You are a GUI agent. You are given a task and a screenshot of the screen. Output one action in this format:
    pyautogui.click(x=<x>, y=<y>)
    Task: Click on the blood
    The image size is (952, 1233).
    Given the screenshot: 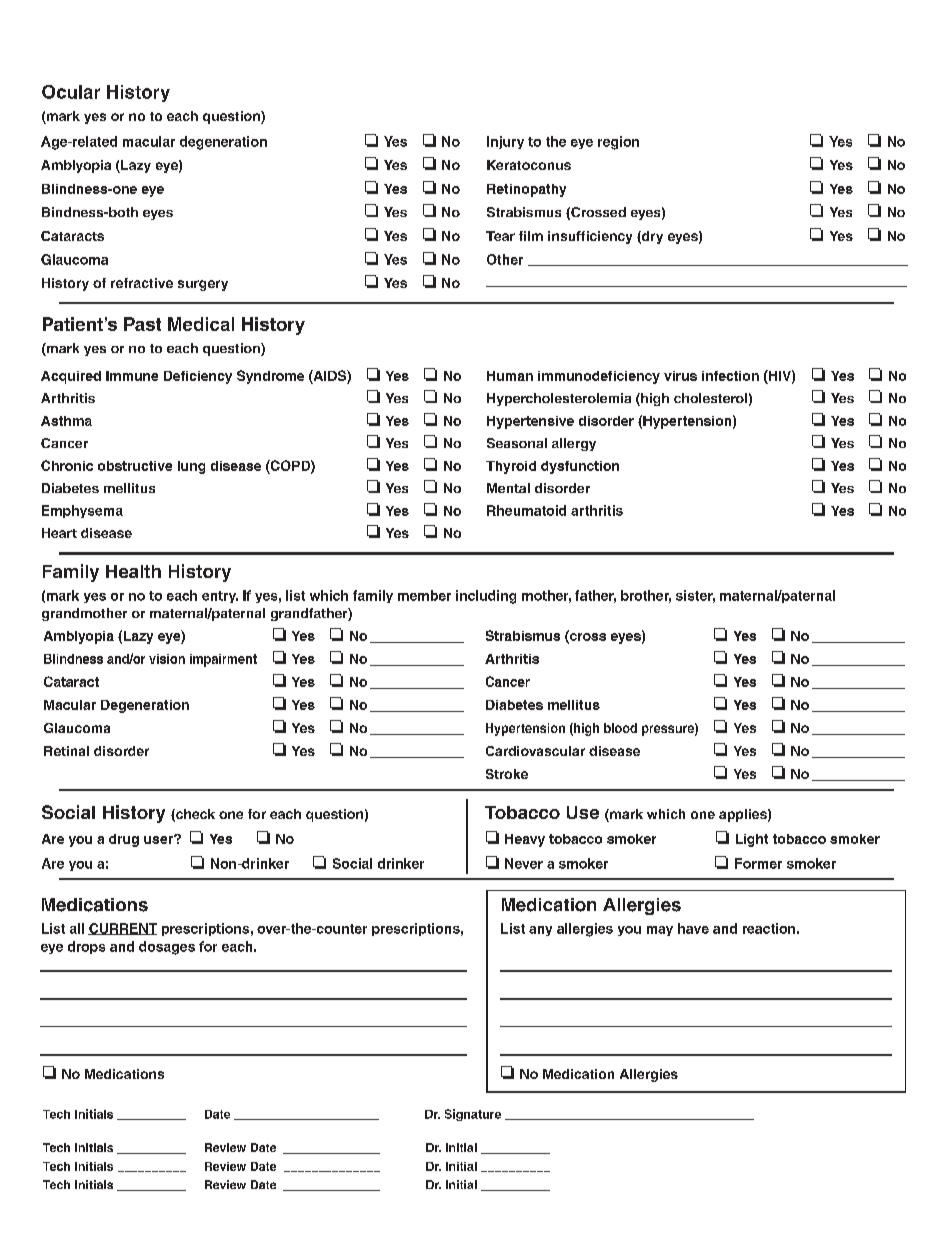 What is the action you would take?
    pyautogui.click(x=620, y=728)
